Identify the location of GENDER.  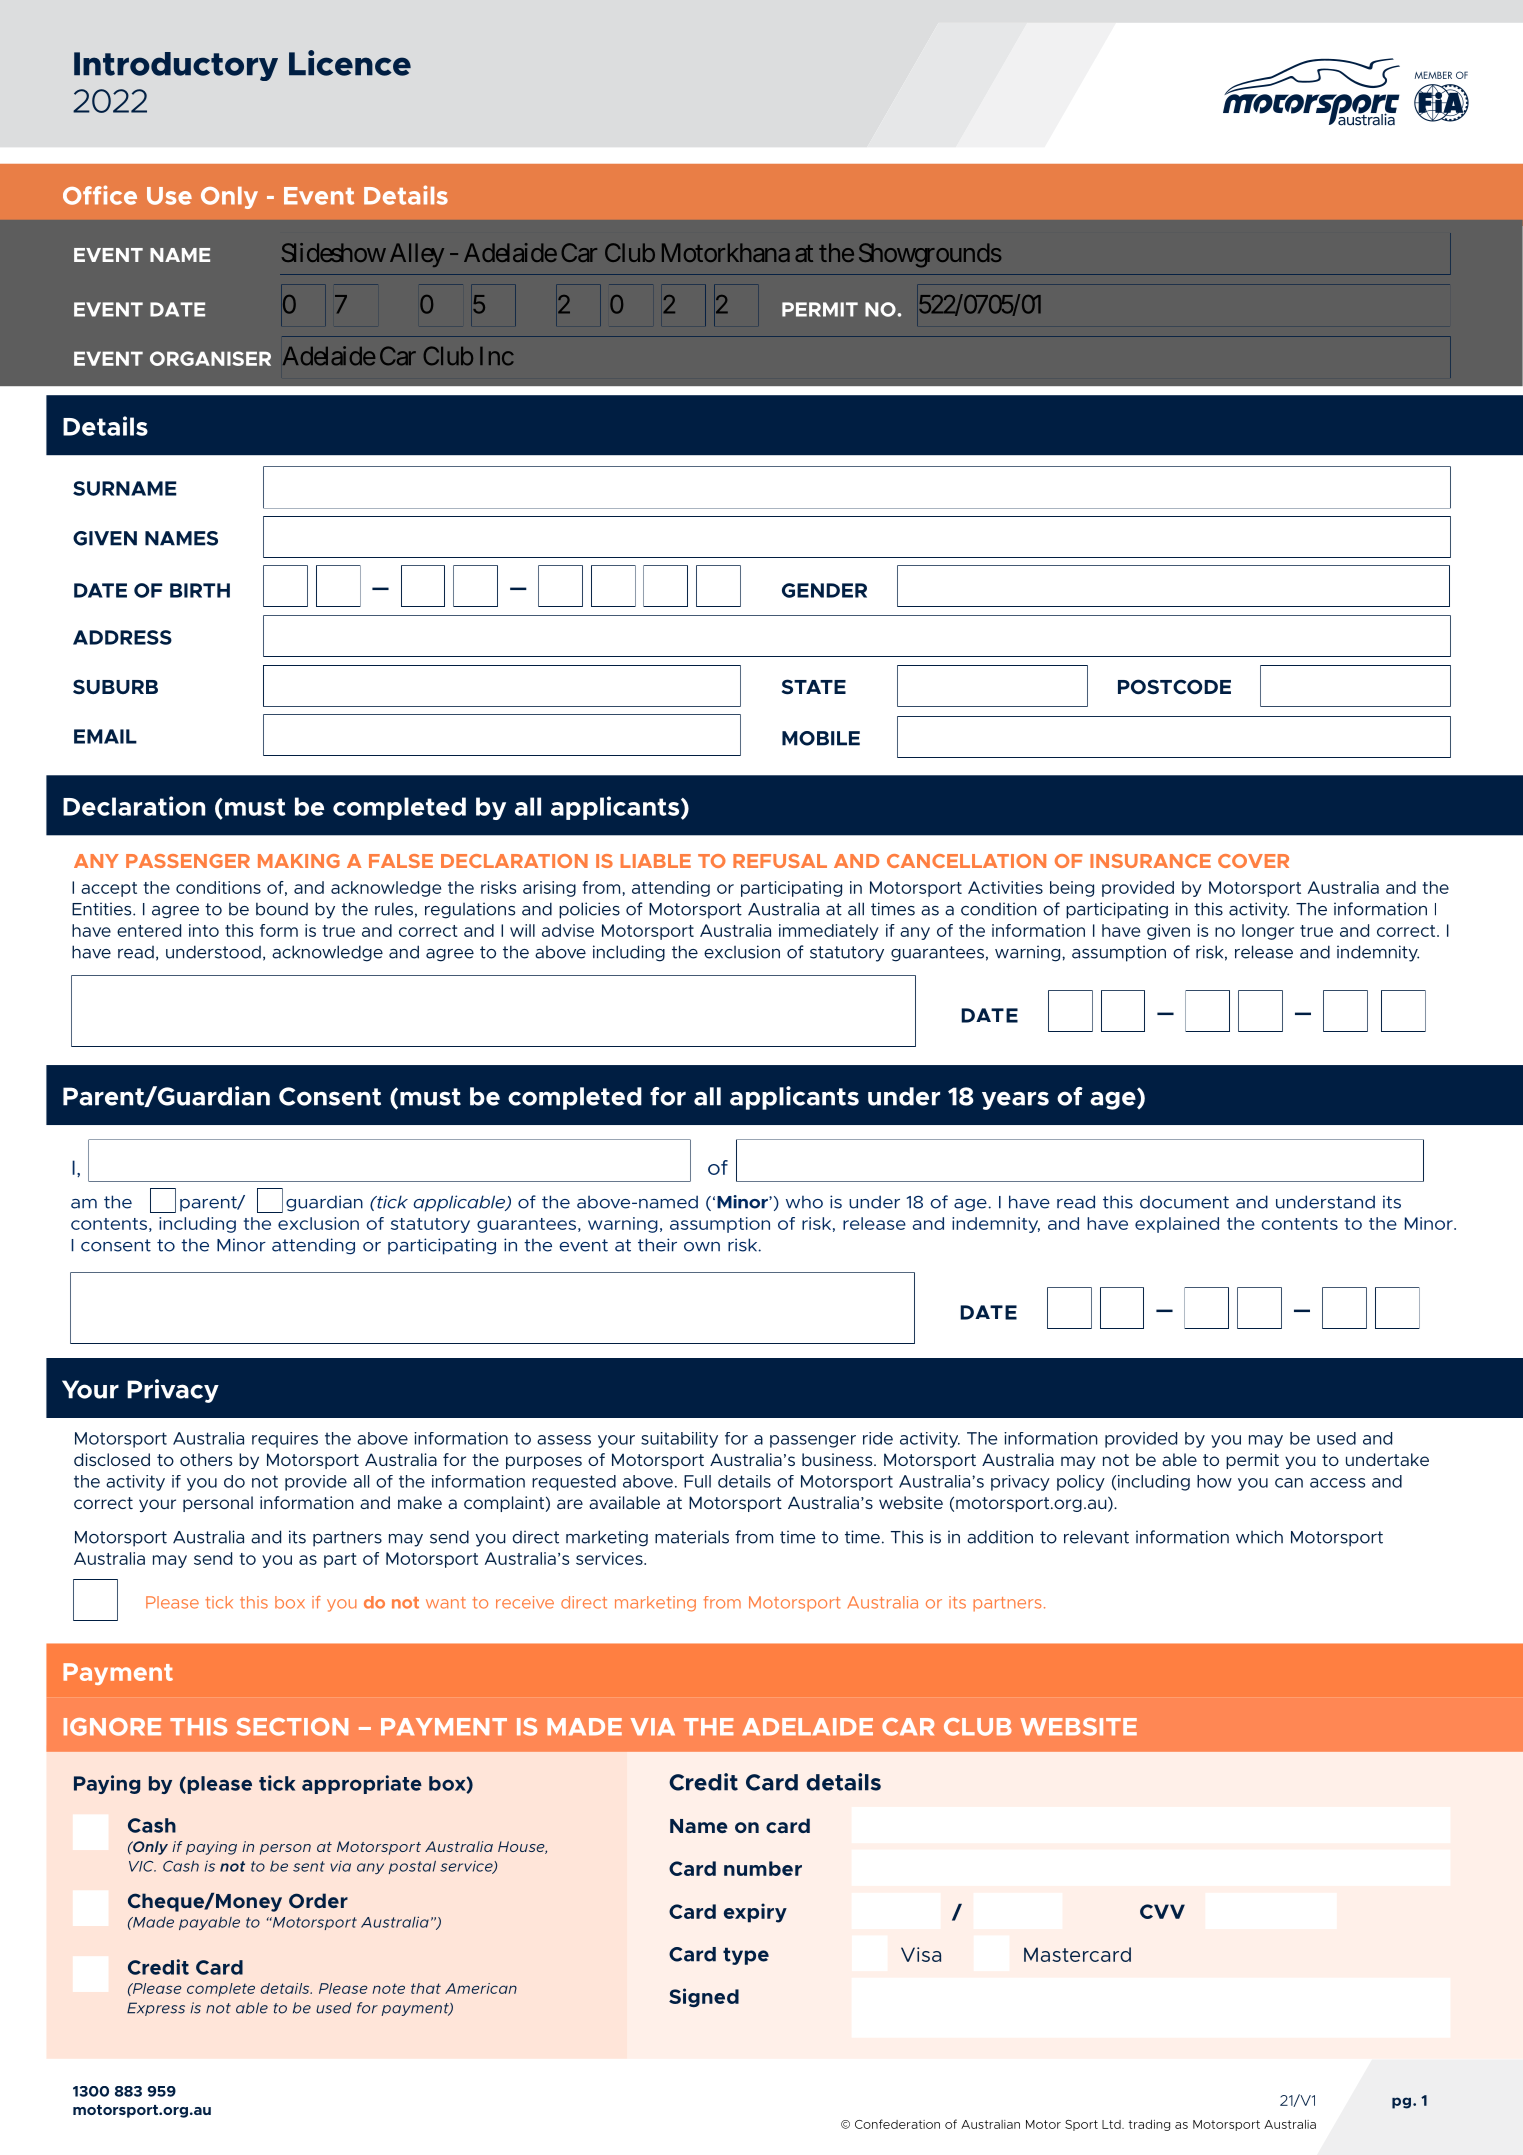
(824, 590).
